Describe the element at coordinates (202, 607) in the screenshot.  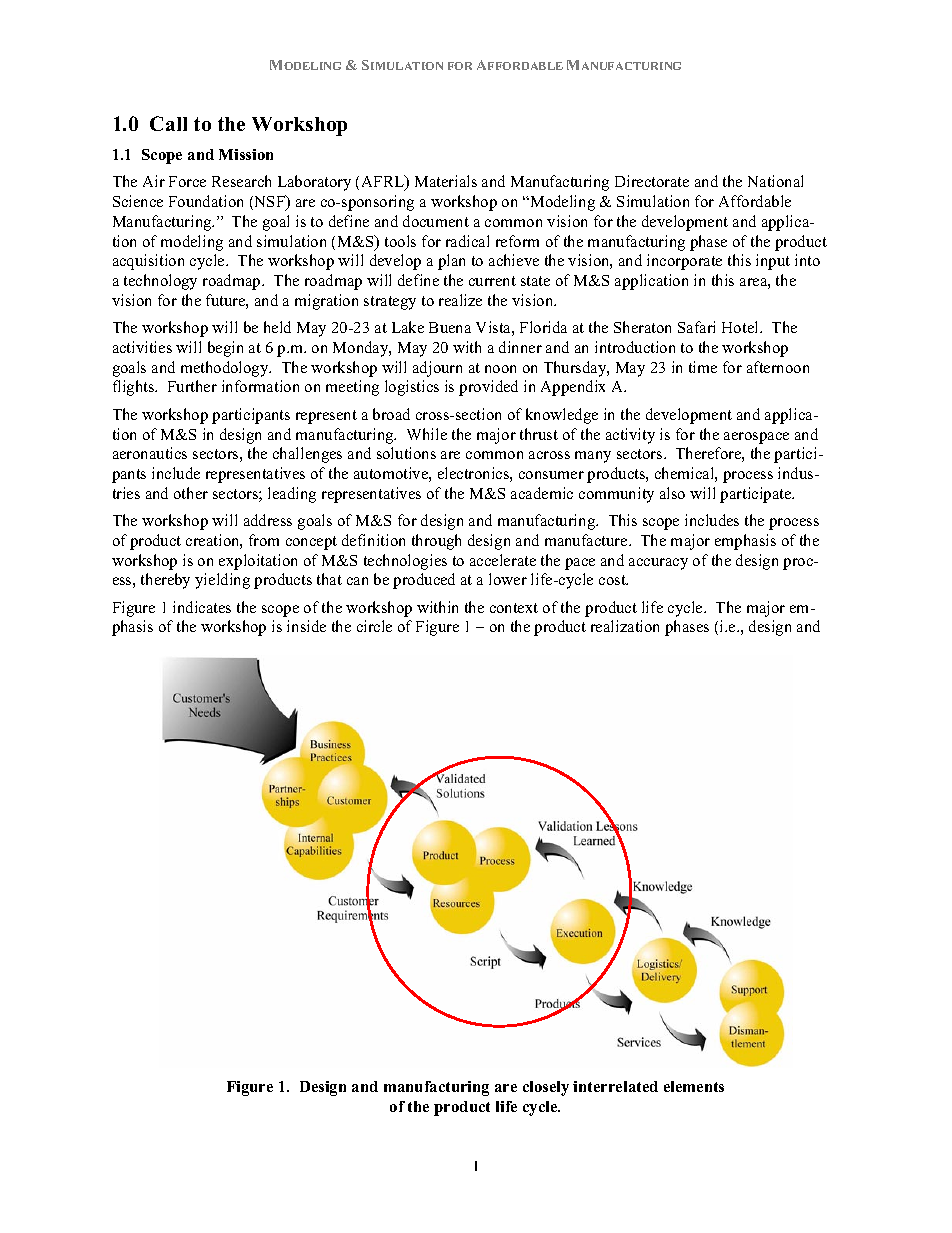
I see `indicates` at that location.
